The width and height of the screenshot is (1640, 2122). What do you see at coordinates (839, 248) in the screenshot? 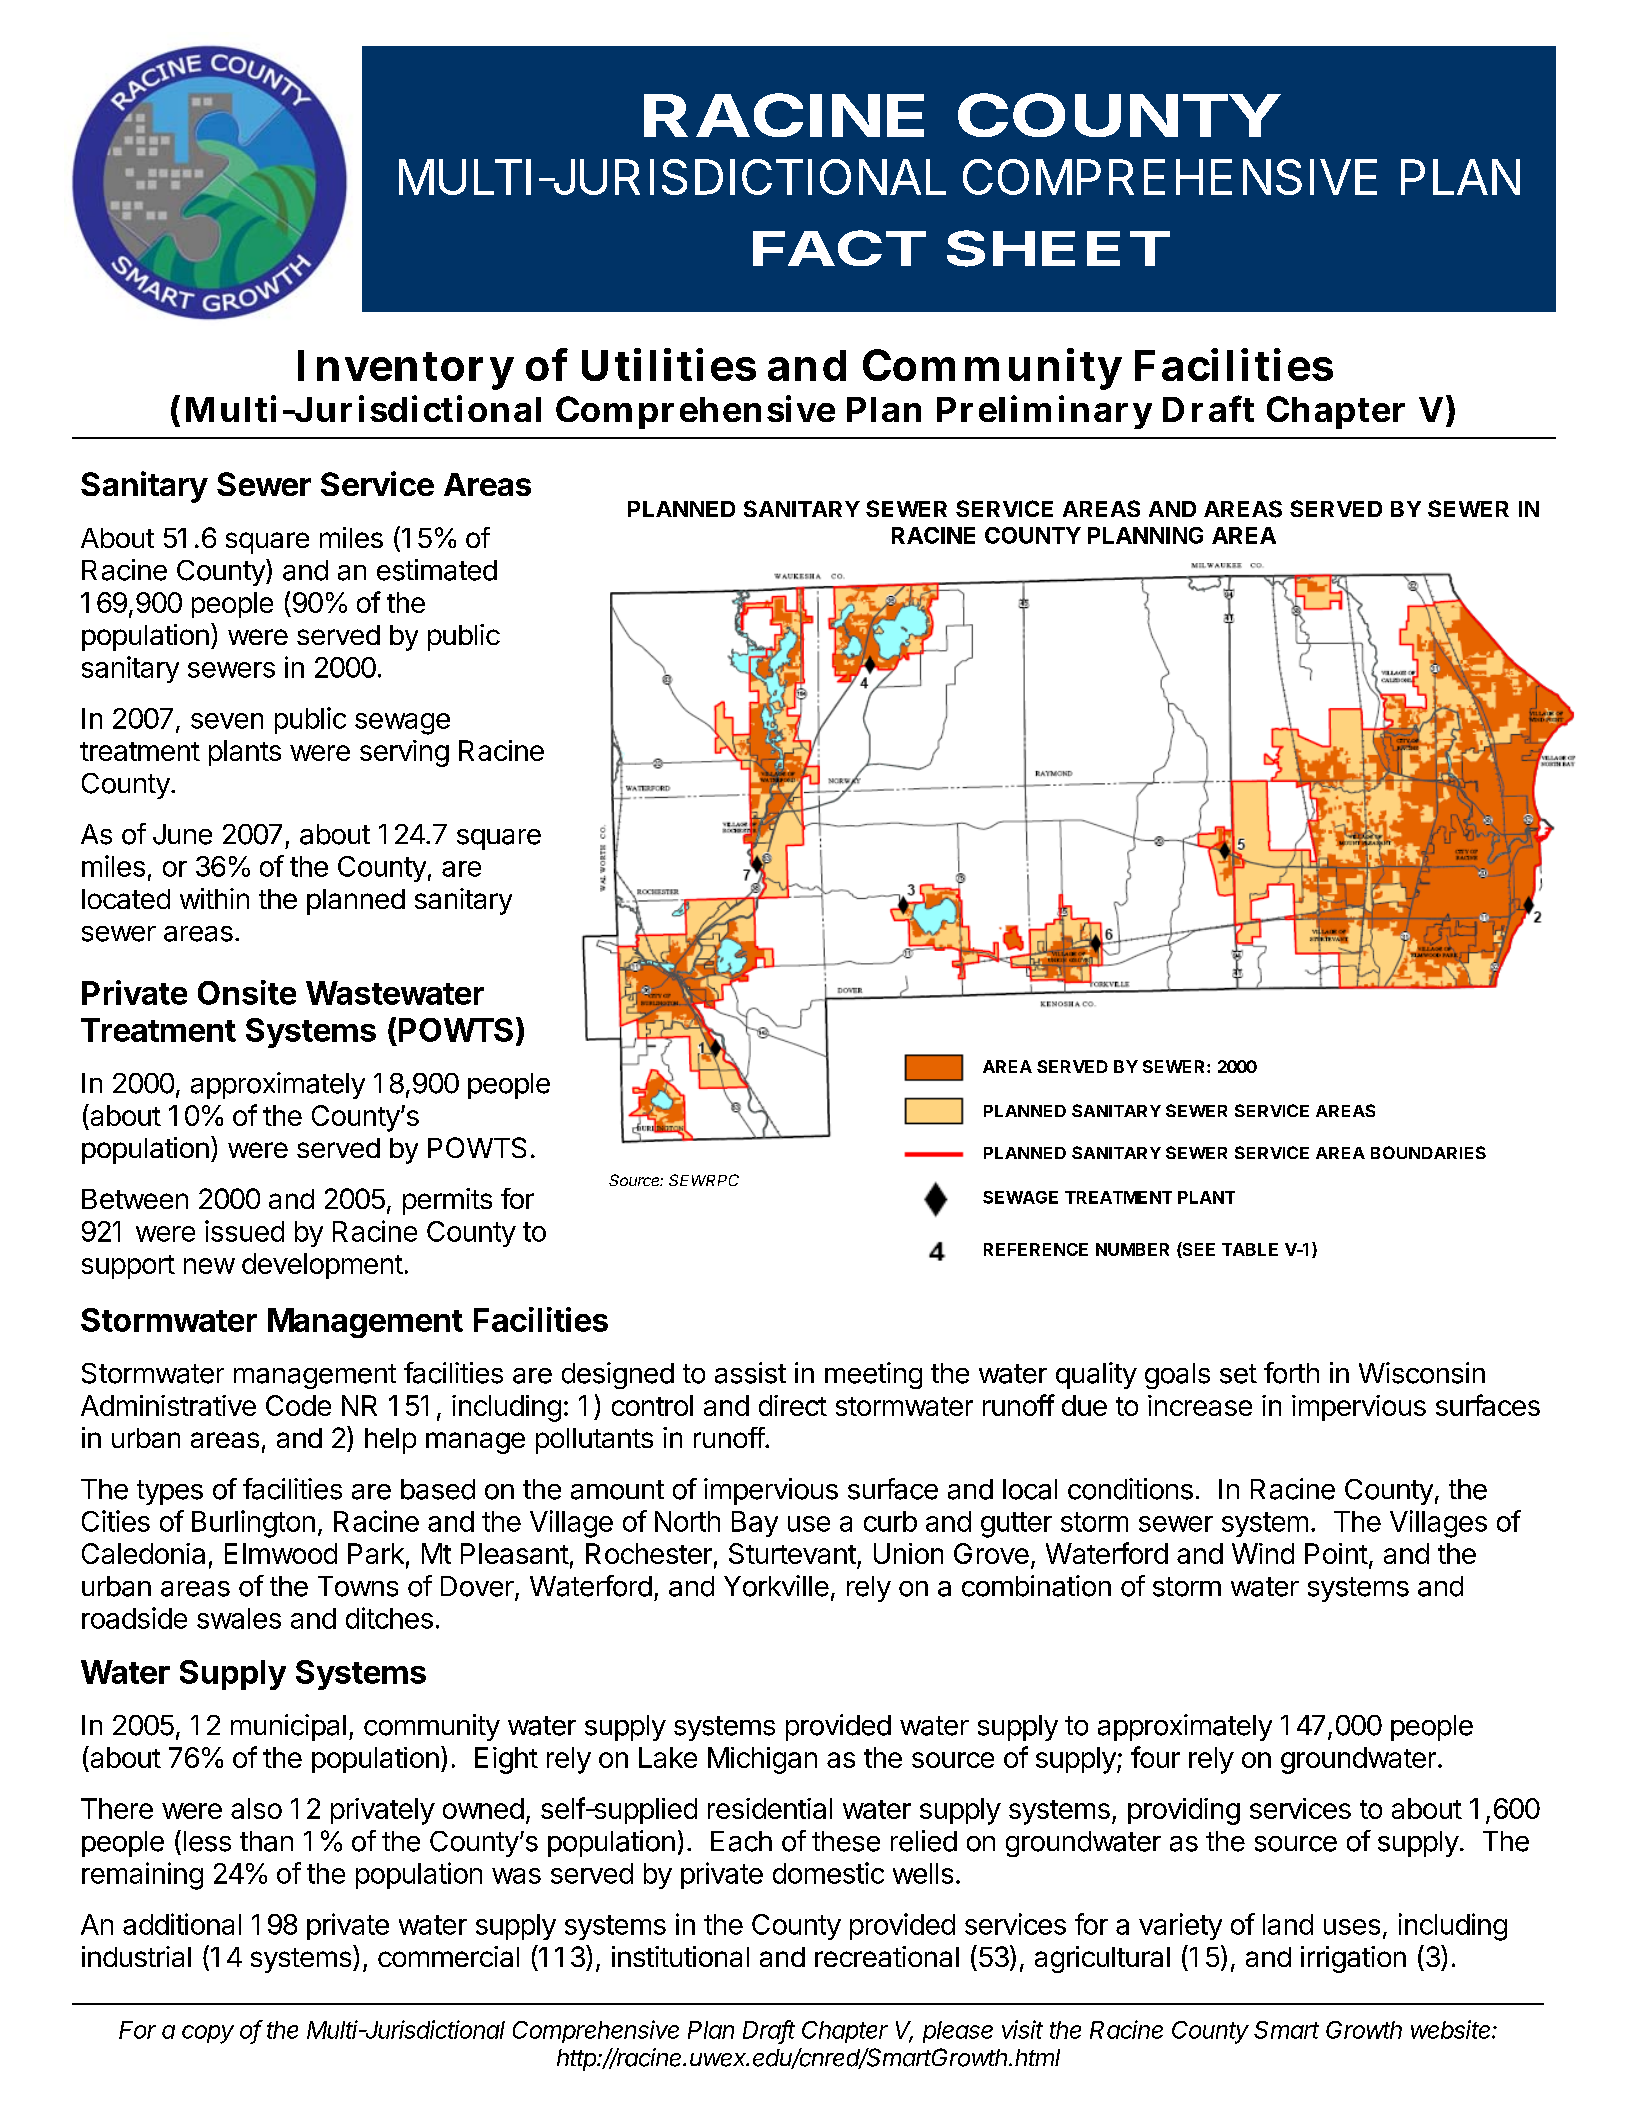
I see `FACT` at bounding box center [839, 248].
